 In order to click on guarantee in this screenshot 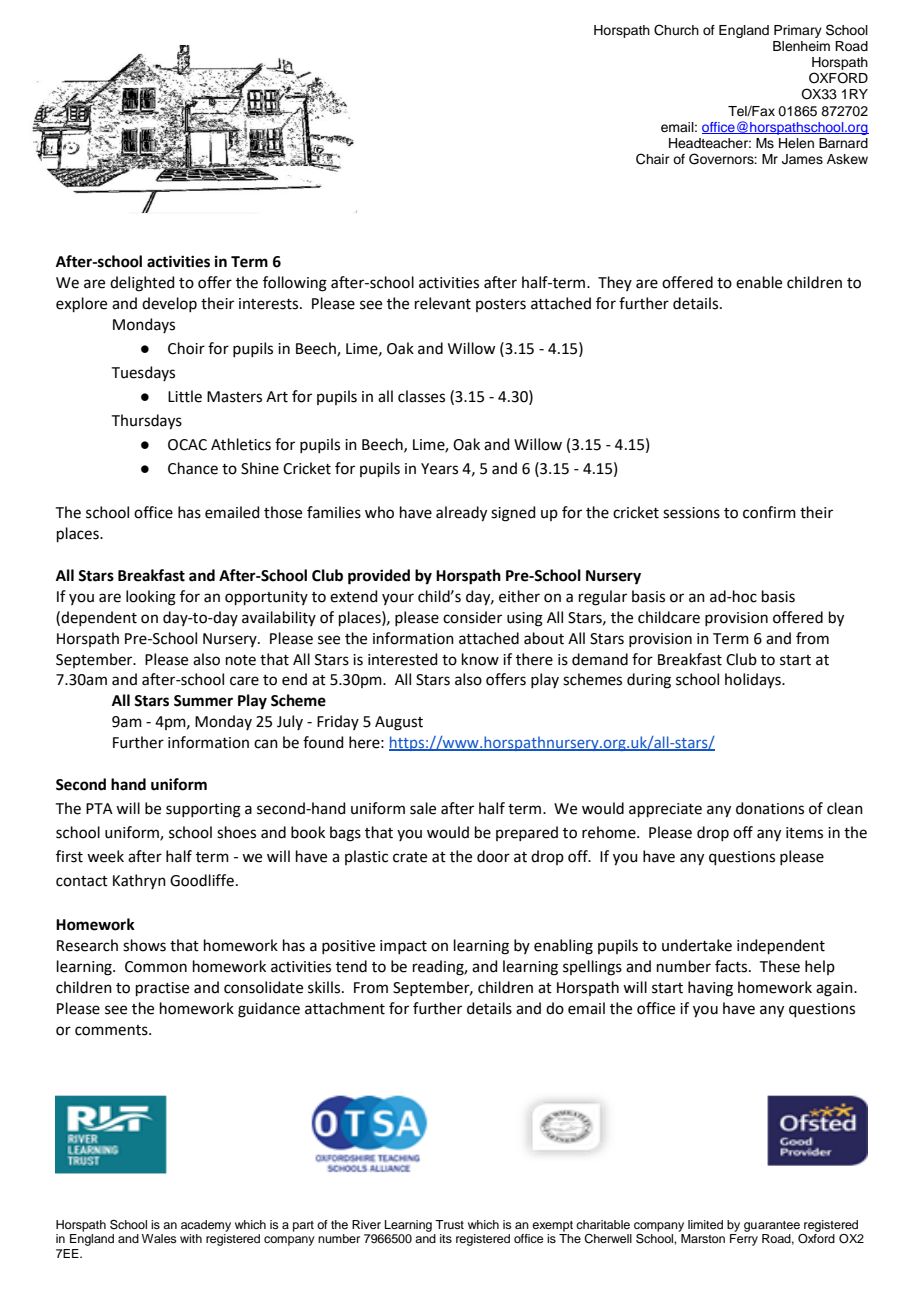, I will do `click(772, 1226)`.
